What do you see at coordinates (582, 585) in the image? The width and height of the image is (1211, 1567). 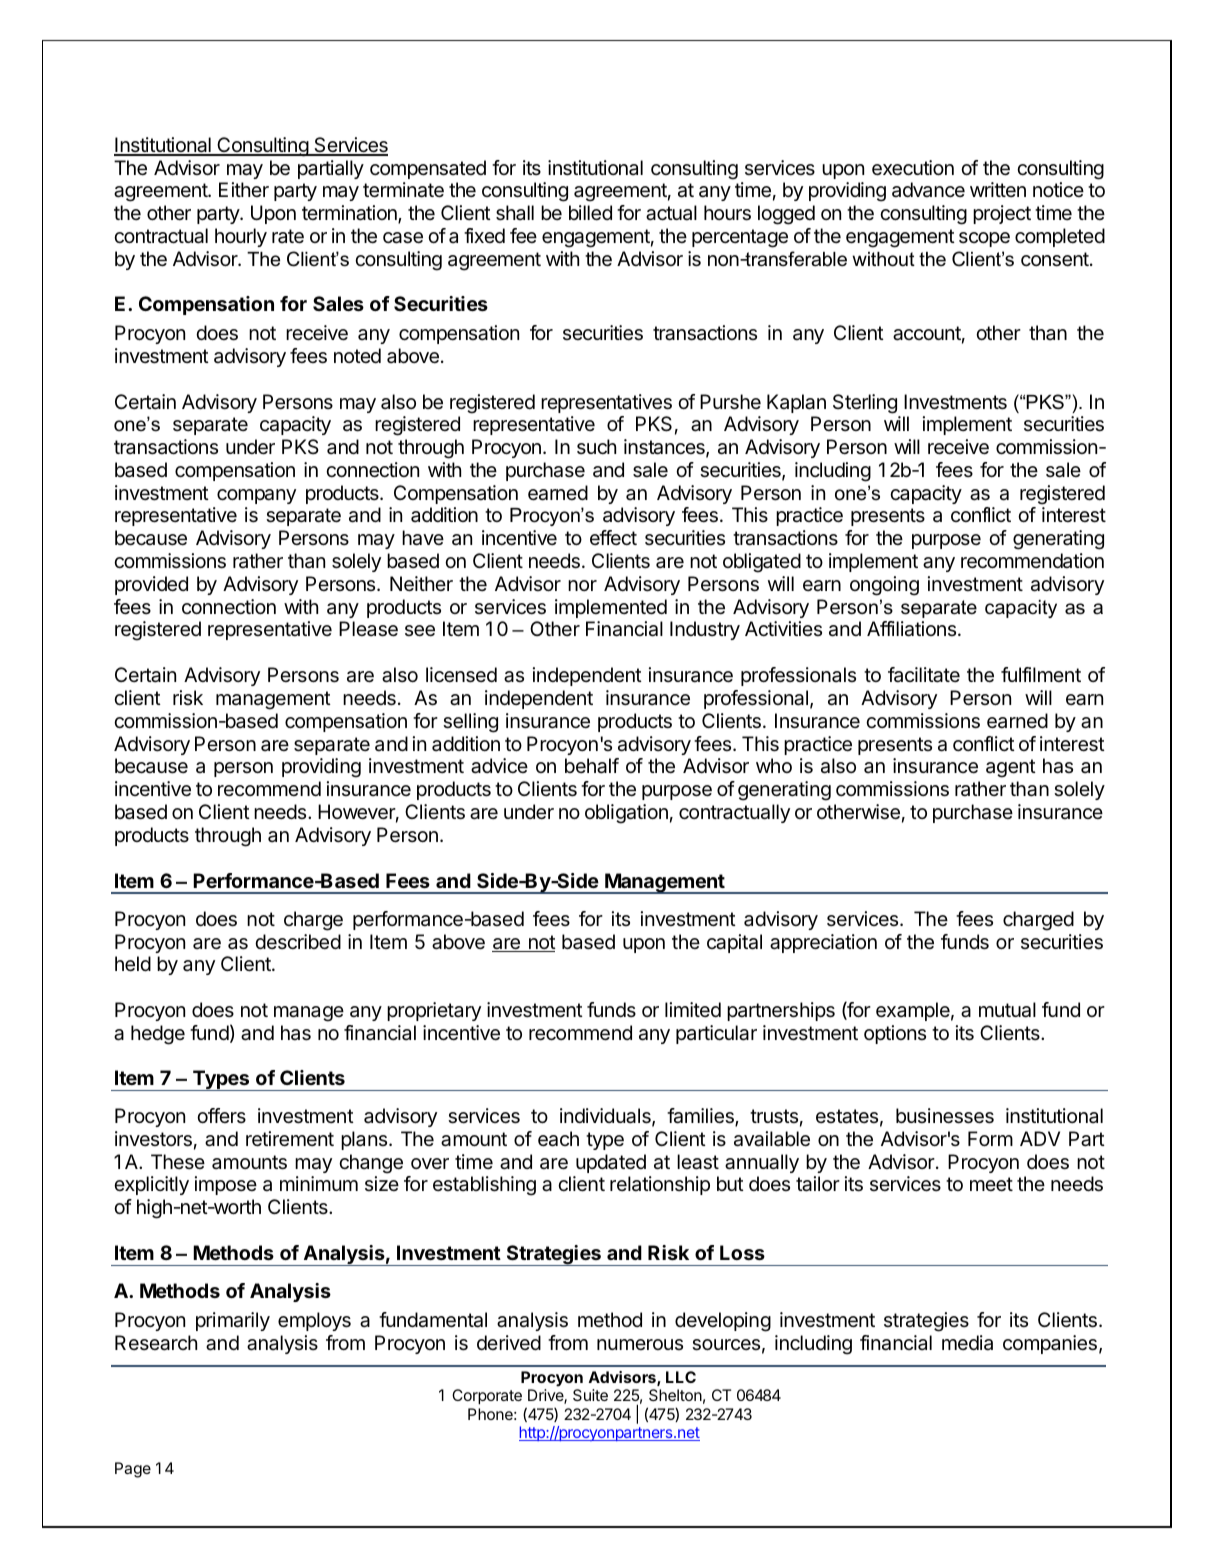 I see `nor` at bounding box center [582, 585].
